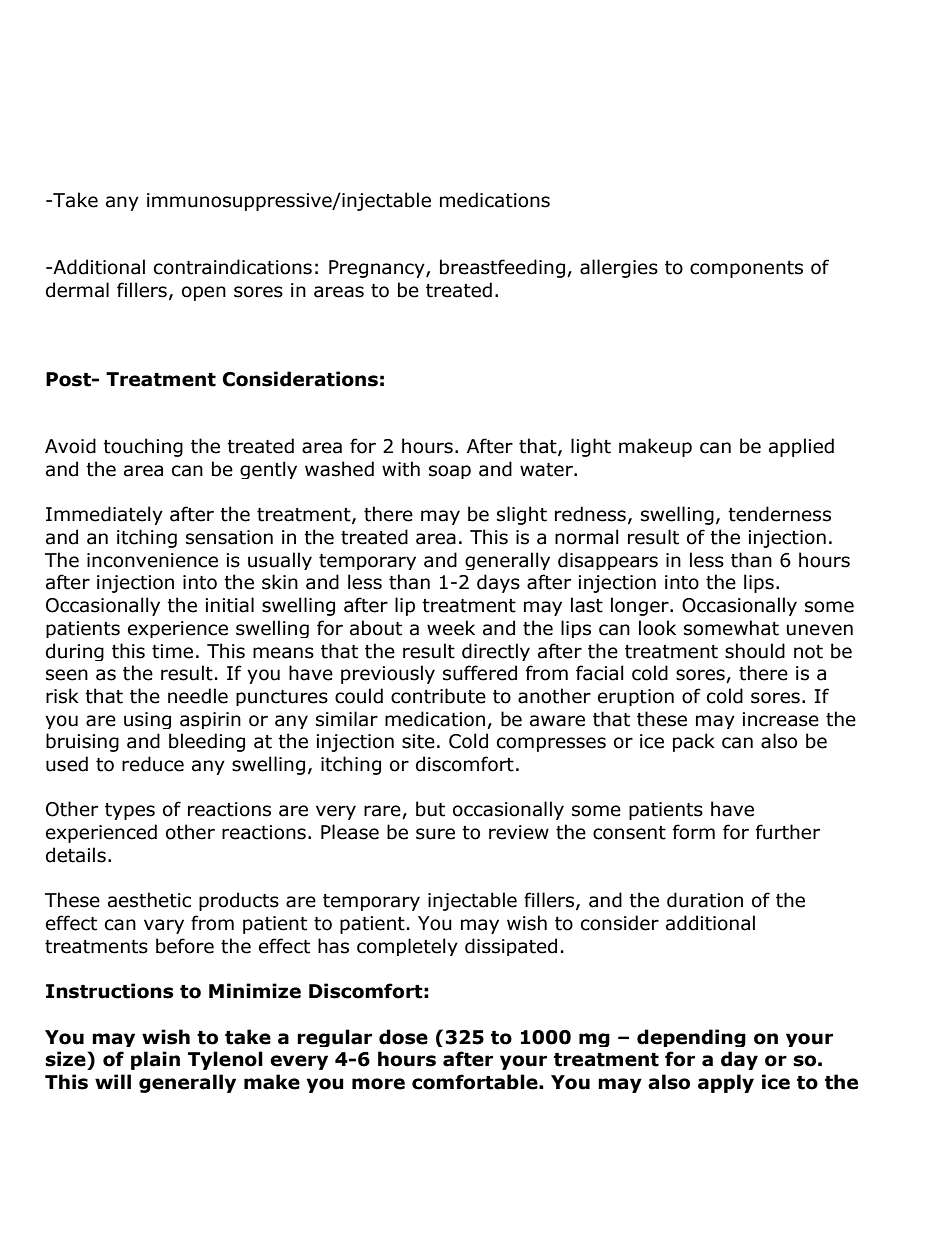 Image resolution: width=952 pixels, height=1233 pixels. I want to click on touching, so click(143, 447).
